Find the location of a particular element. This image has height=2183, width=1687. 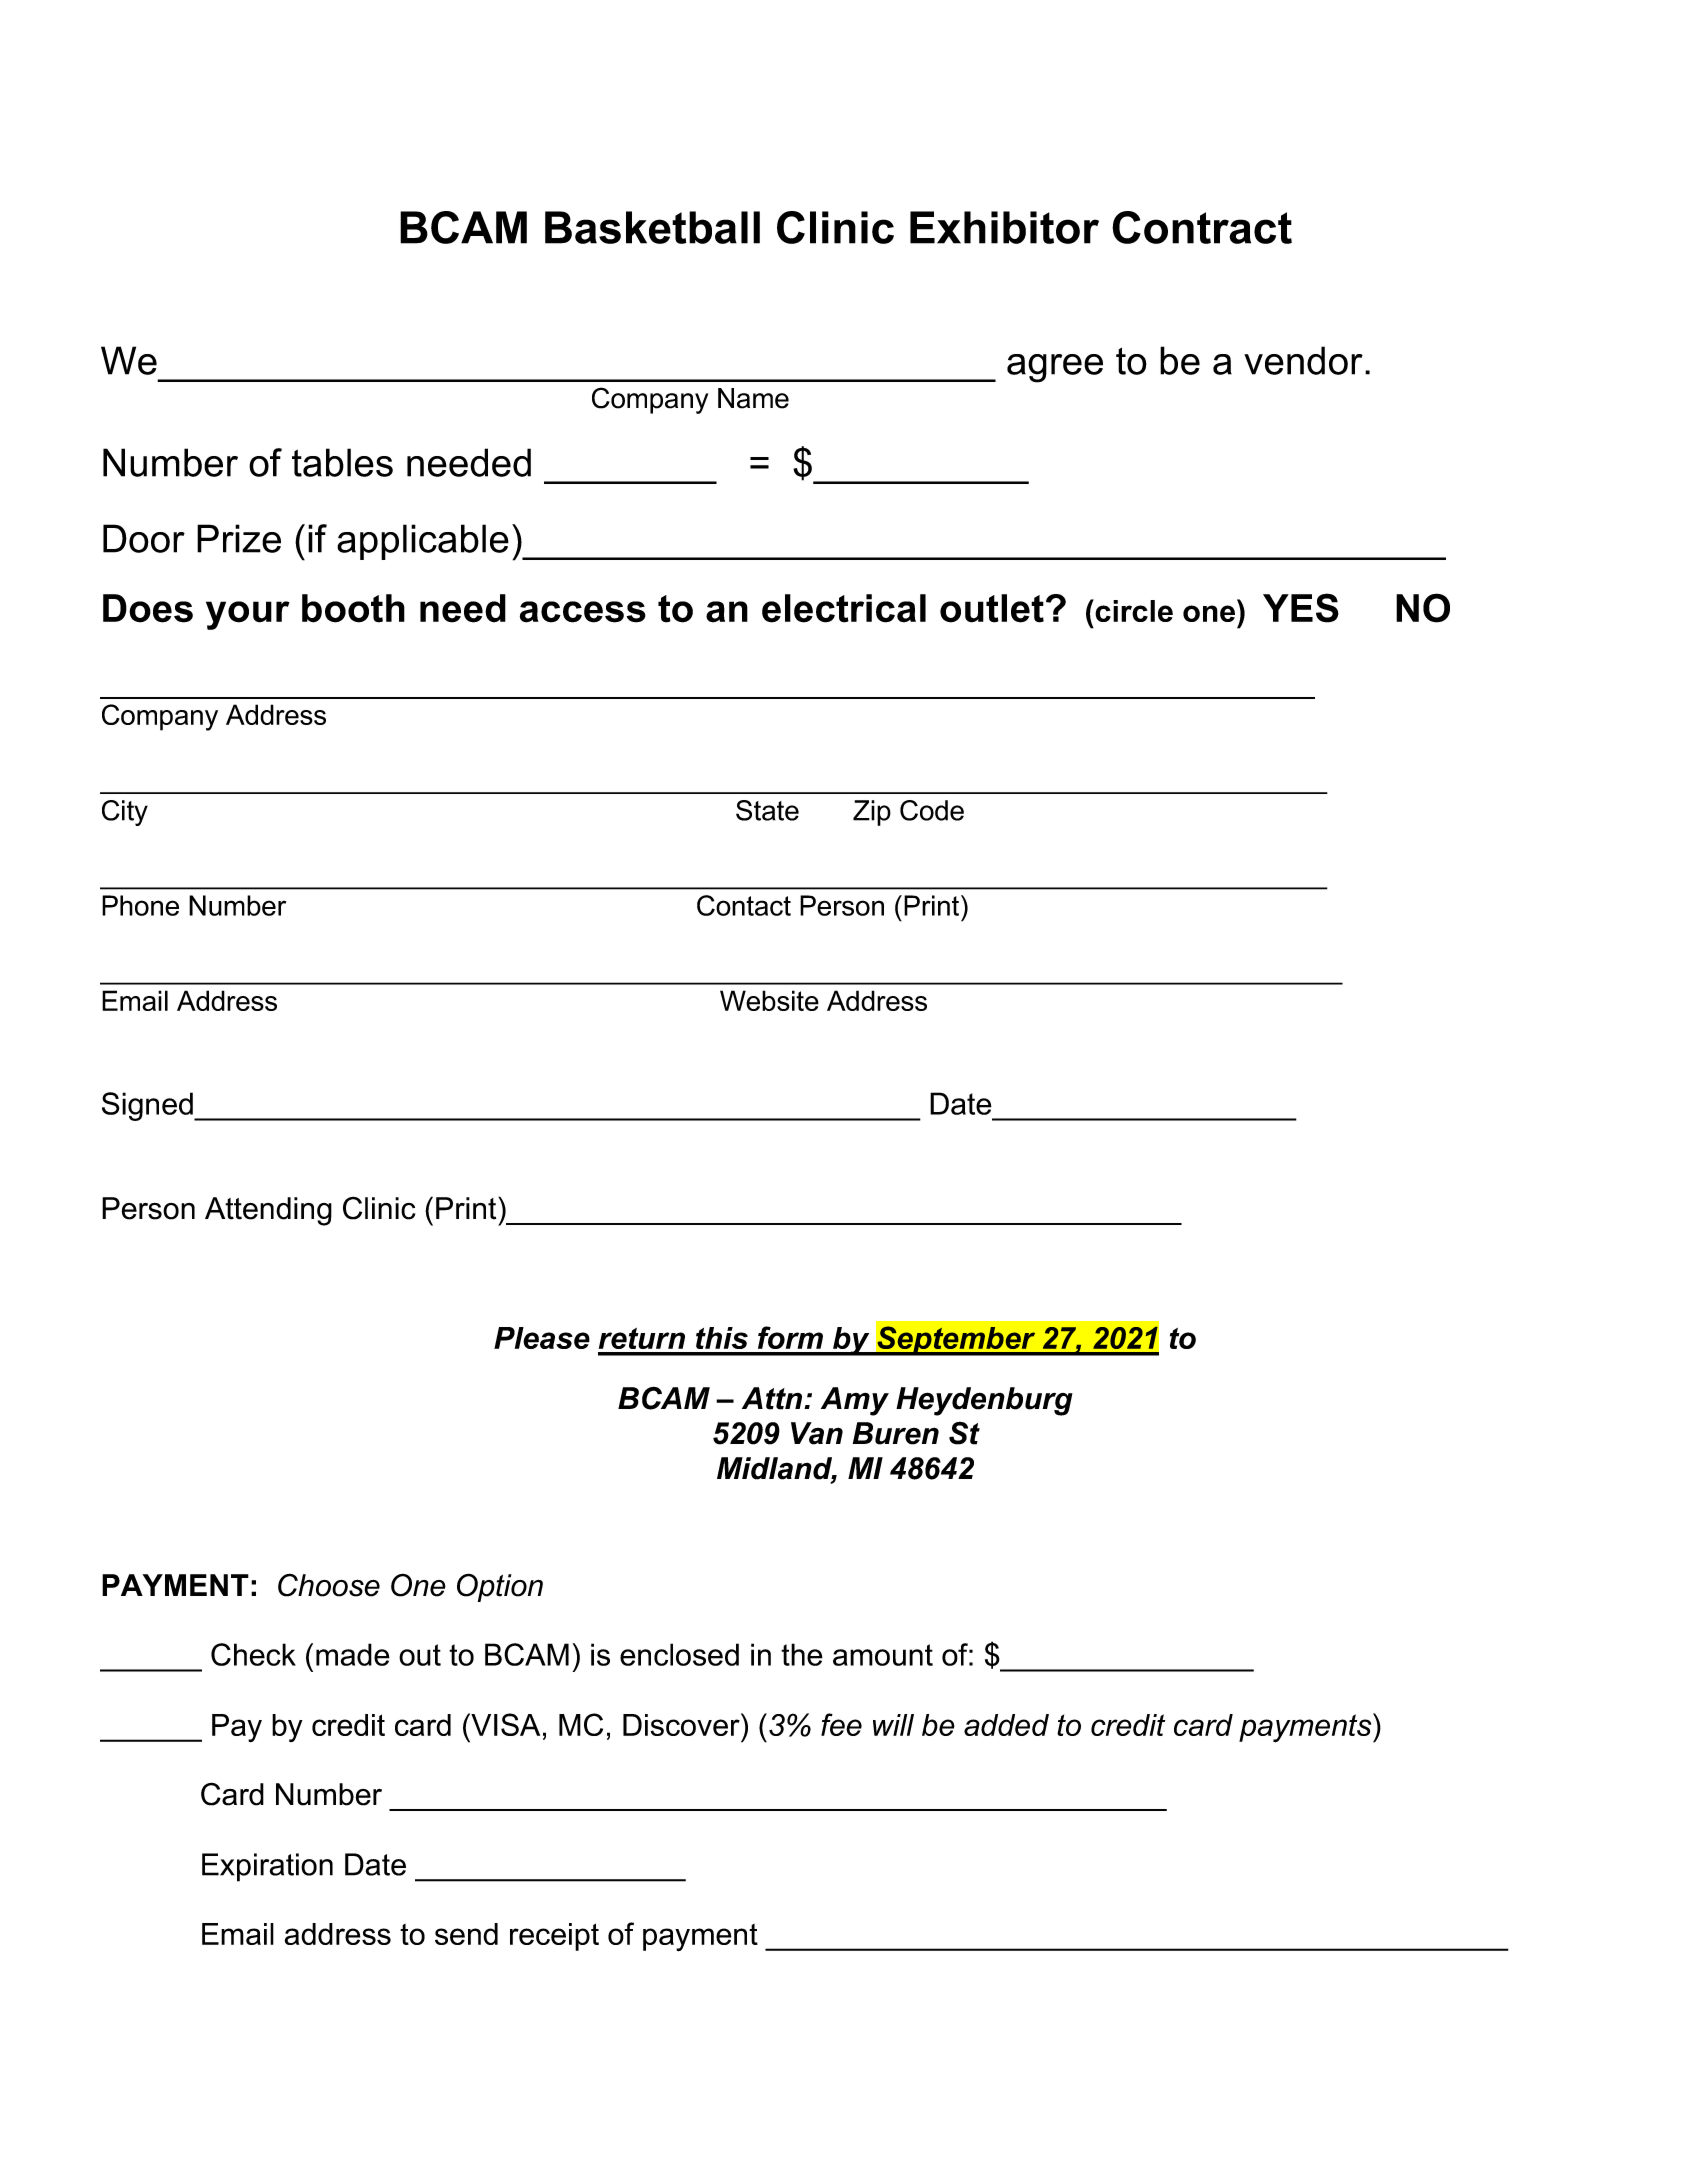

Contract is located at coordinates (1202, 227).
